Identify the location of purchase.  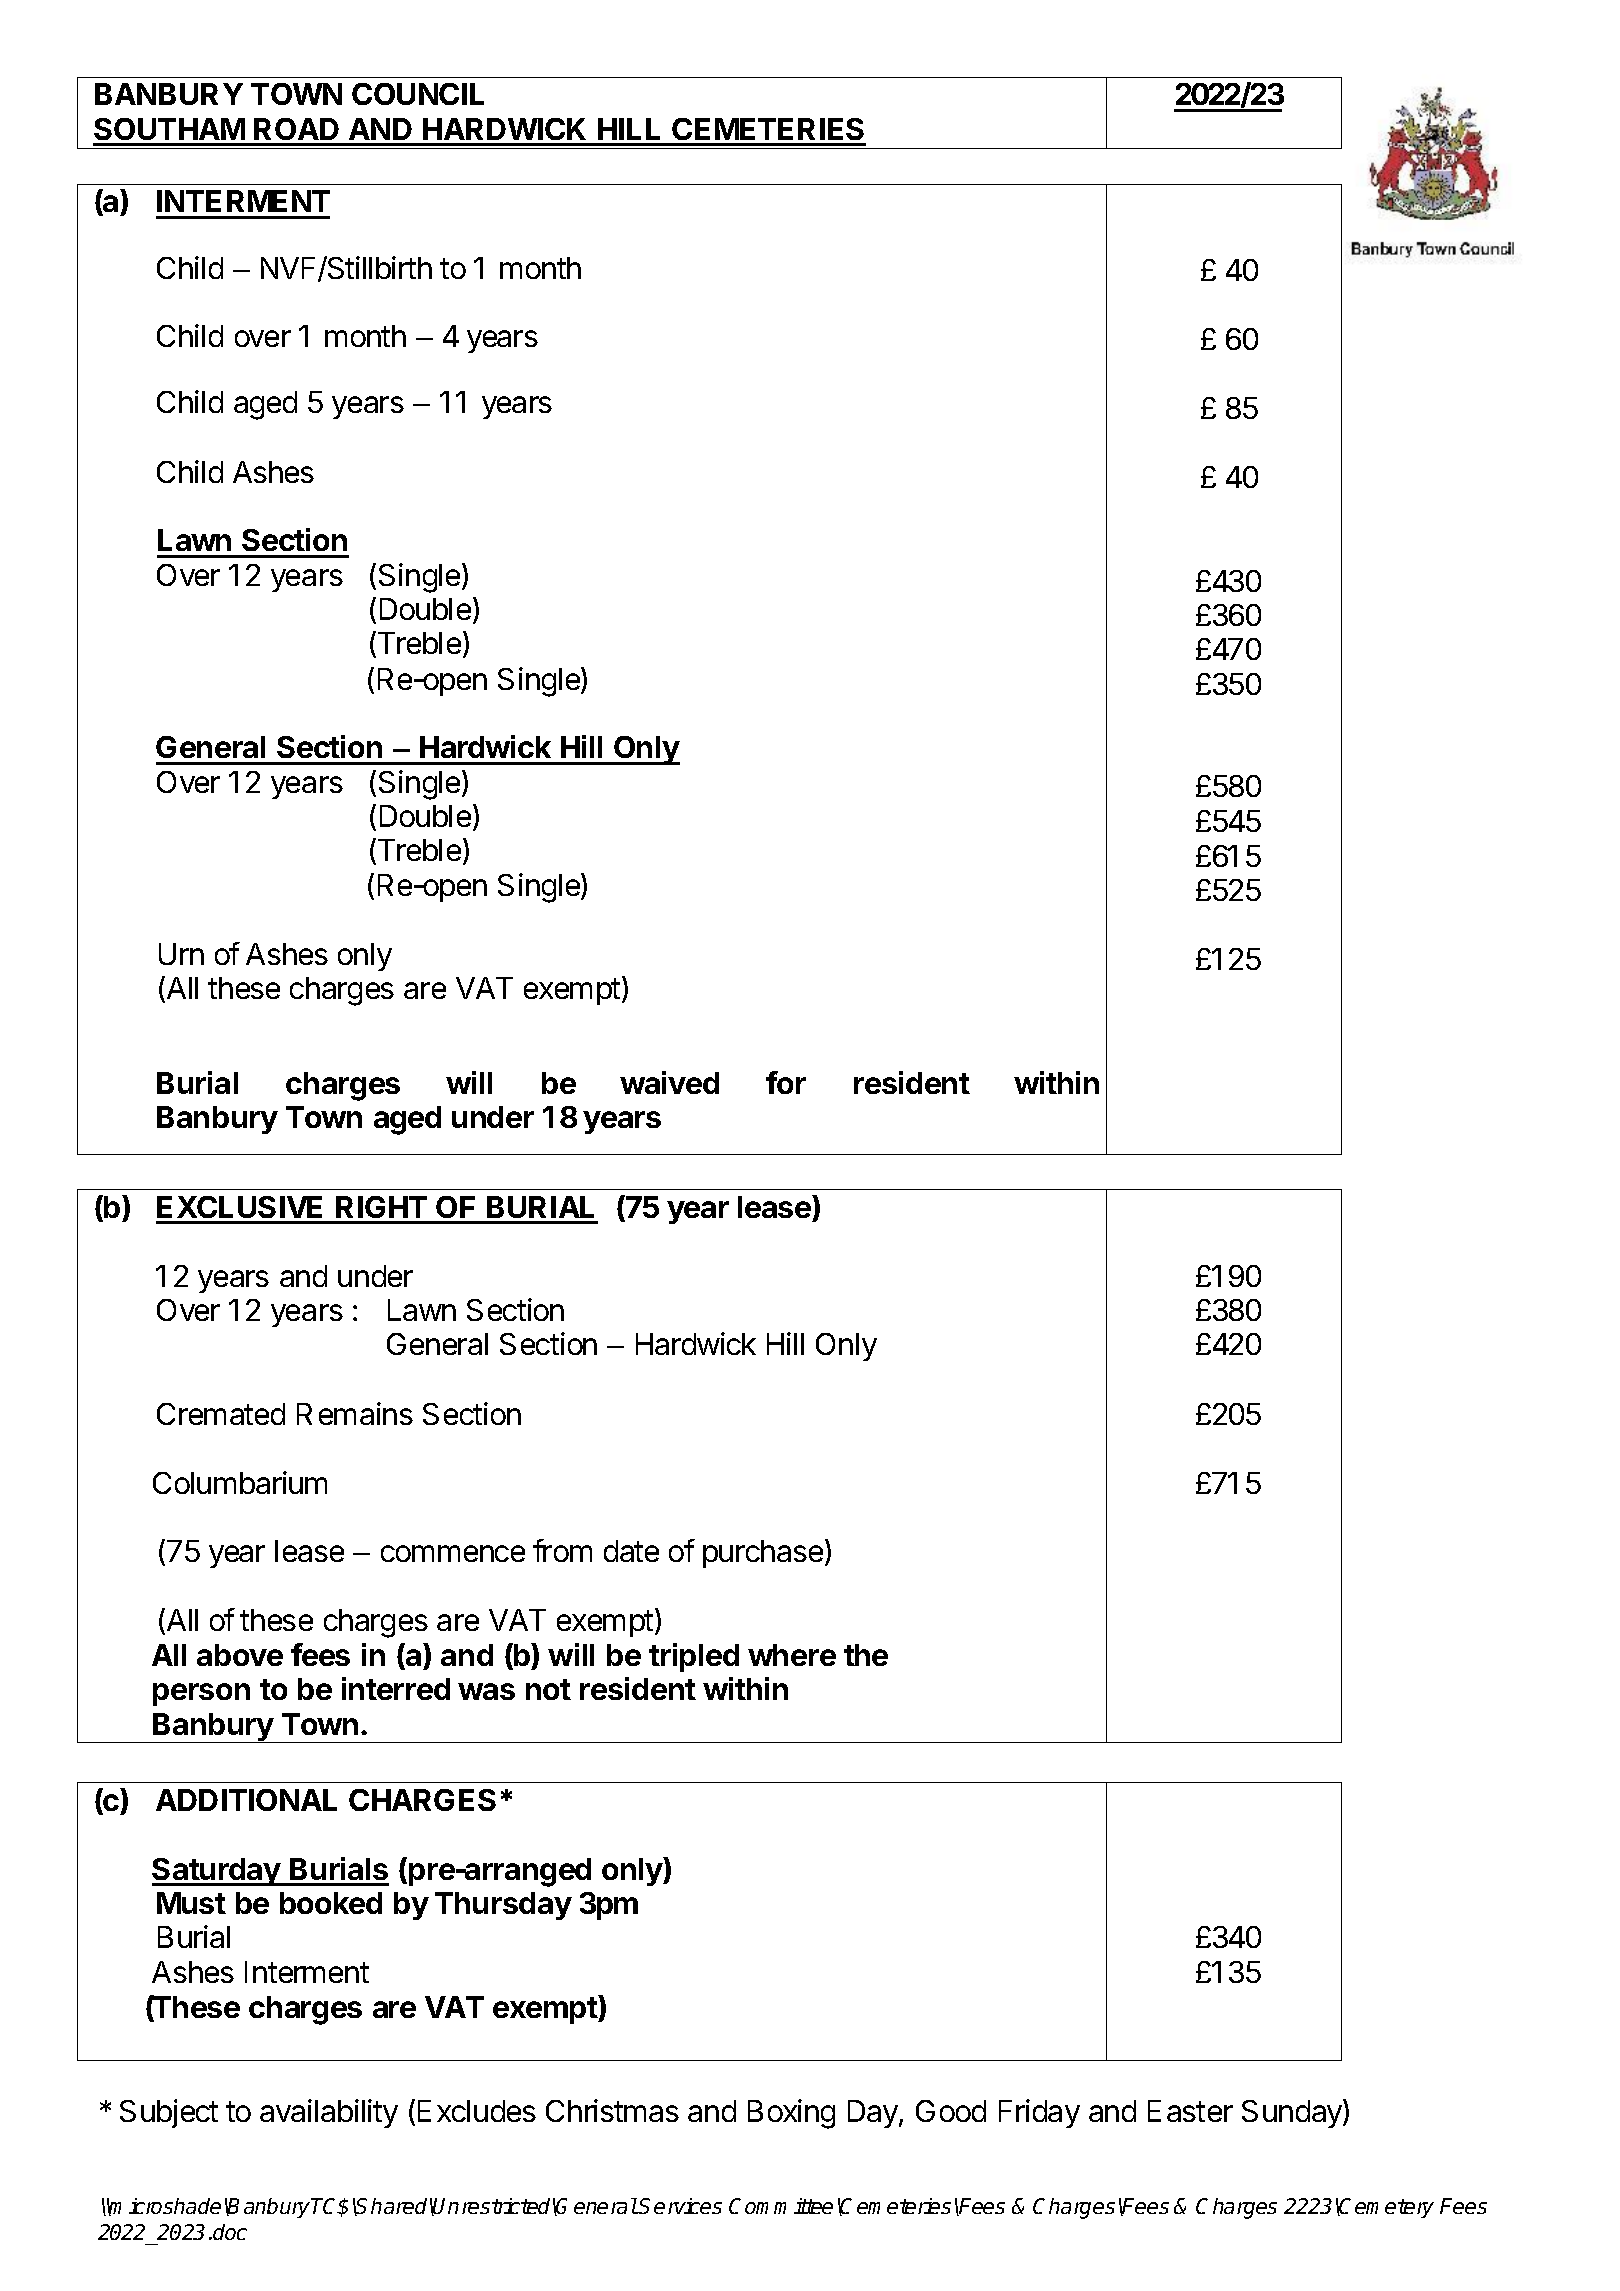
(764, 1553).
